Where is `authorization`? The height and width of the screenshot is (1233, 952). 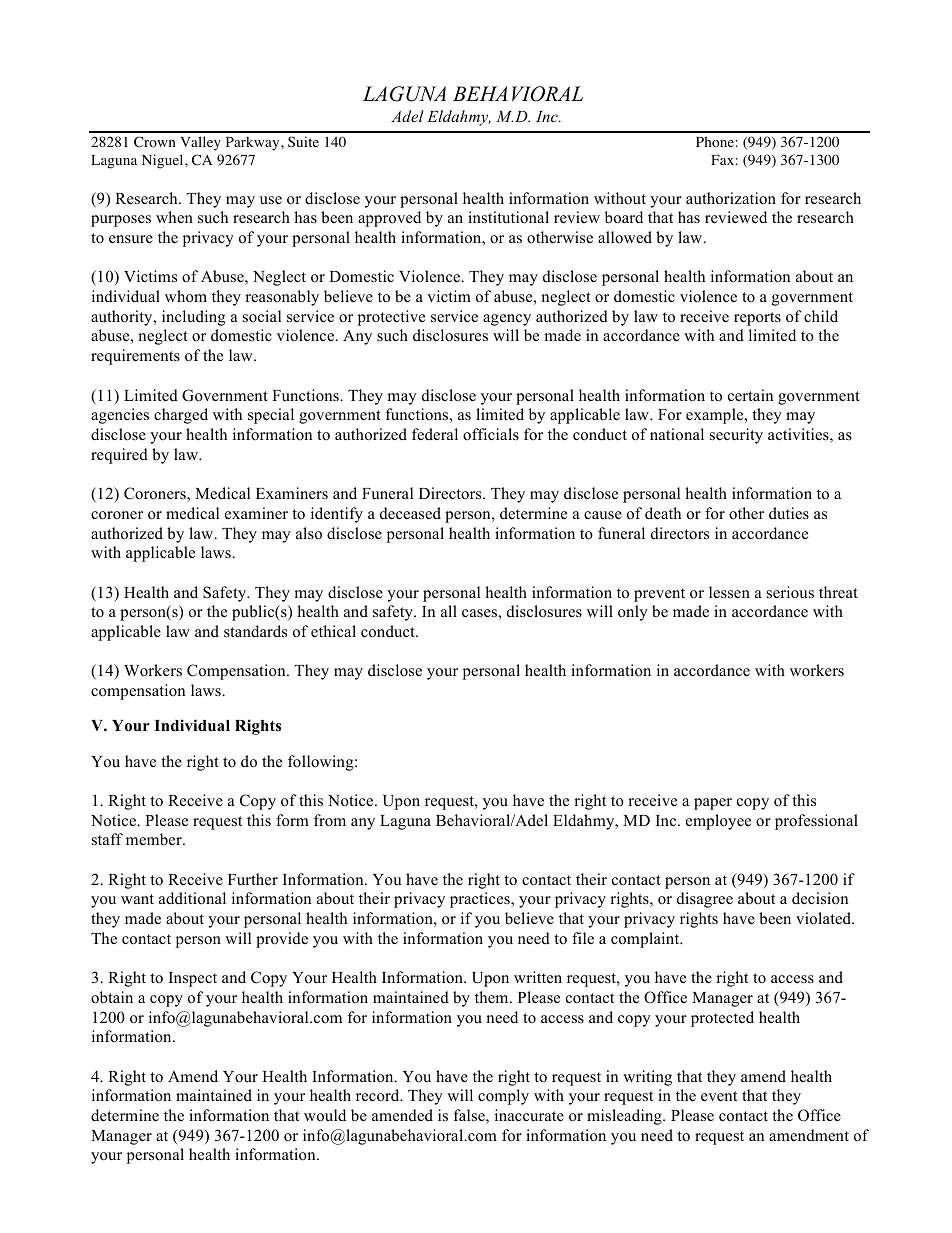
authorization is located at coordinates (731, 198).
